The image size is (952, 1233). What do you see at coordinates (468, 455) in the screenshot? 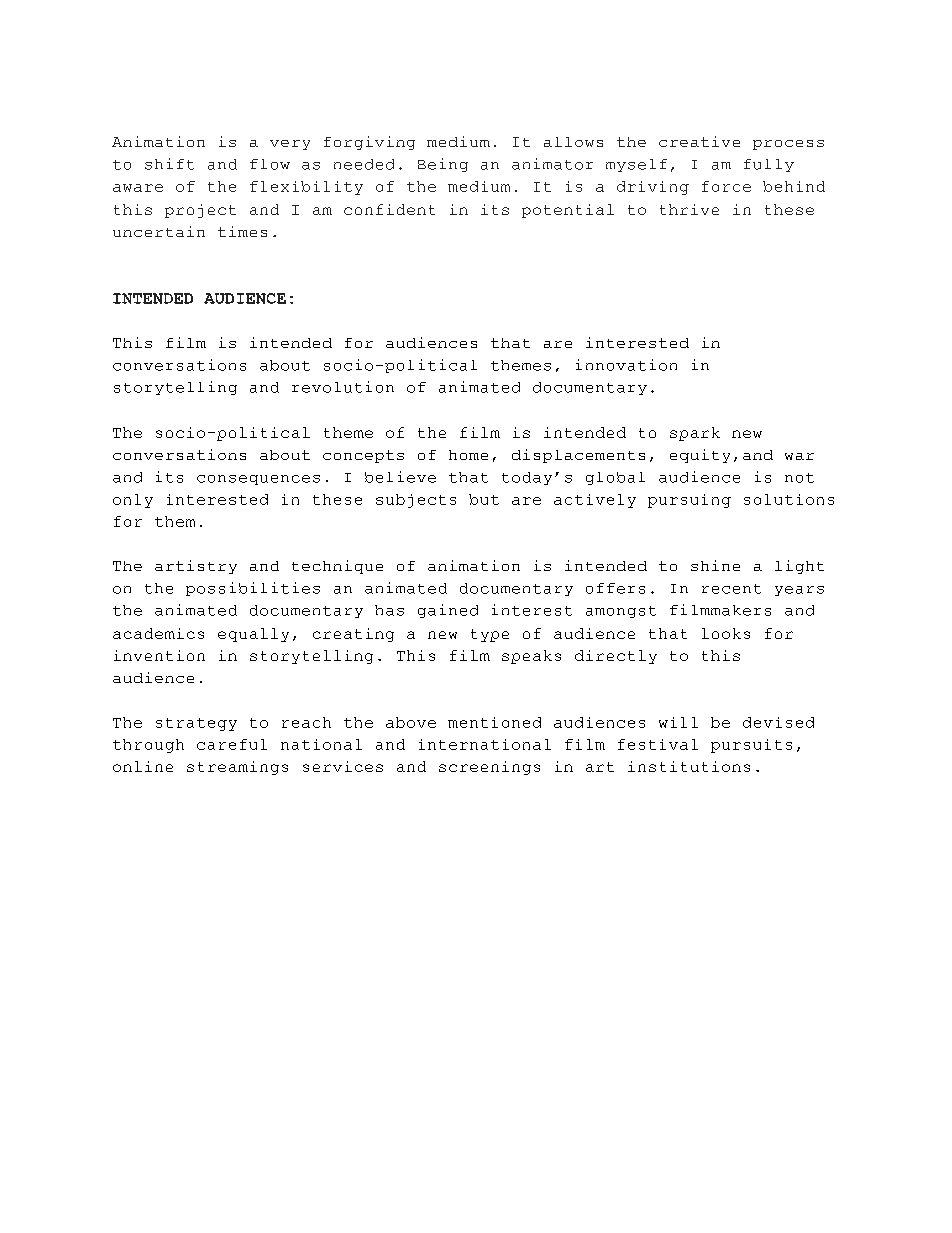
I see `home` at bounding box center [468, 455].
